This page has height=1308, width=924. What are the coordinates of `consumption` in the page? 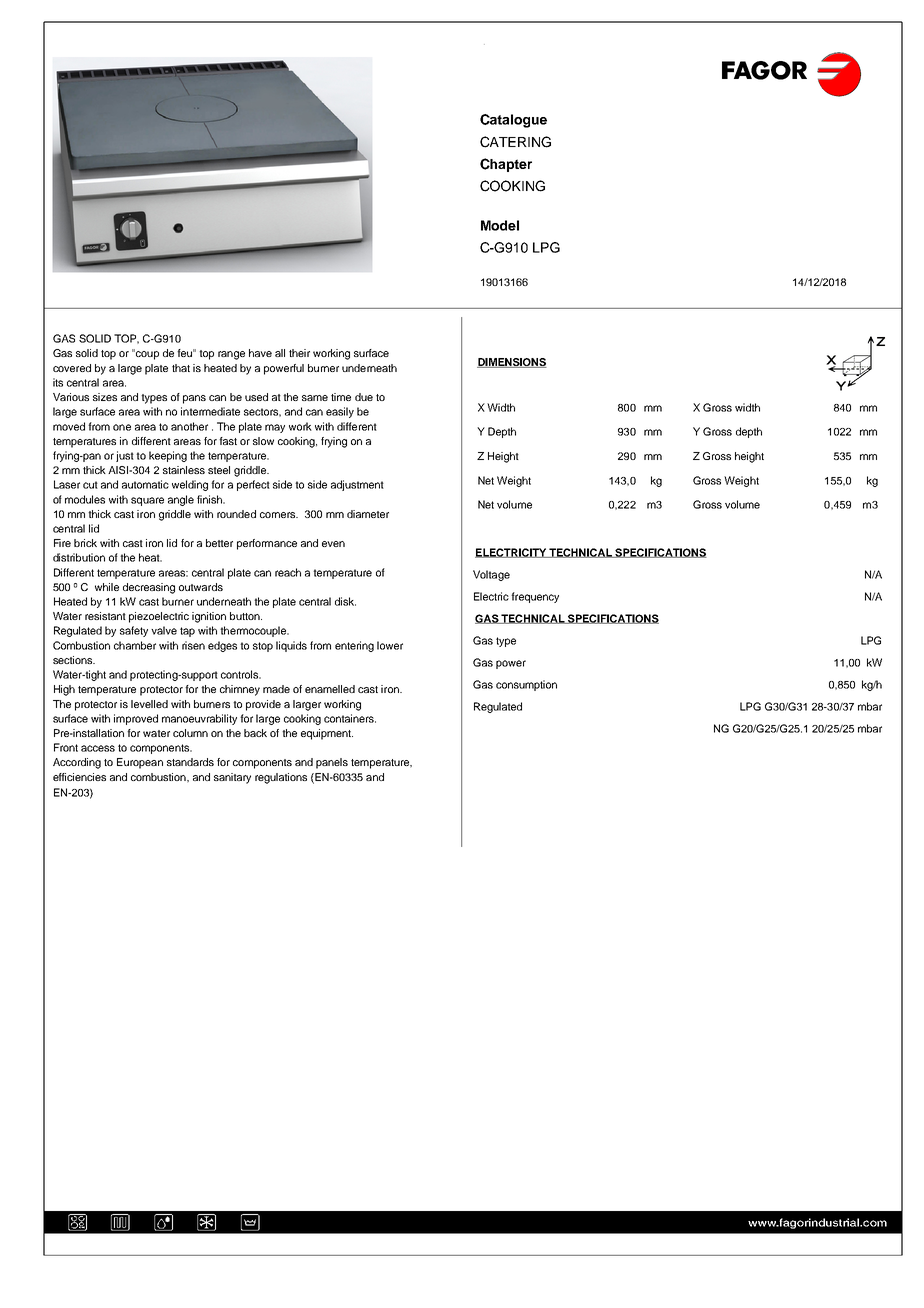 It's located at (526, 685).
